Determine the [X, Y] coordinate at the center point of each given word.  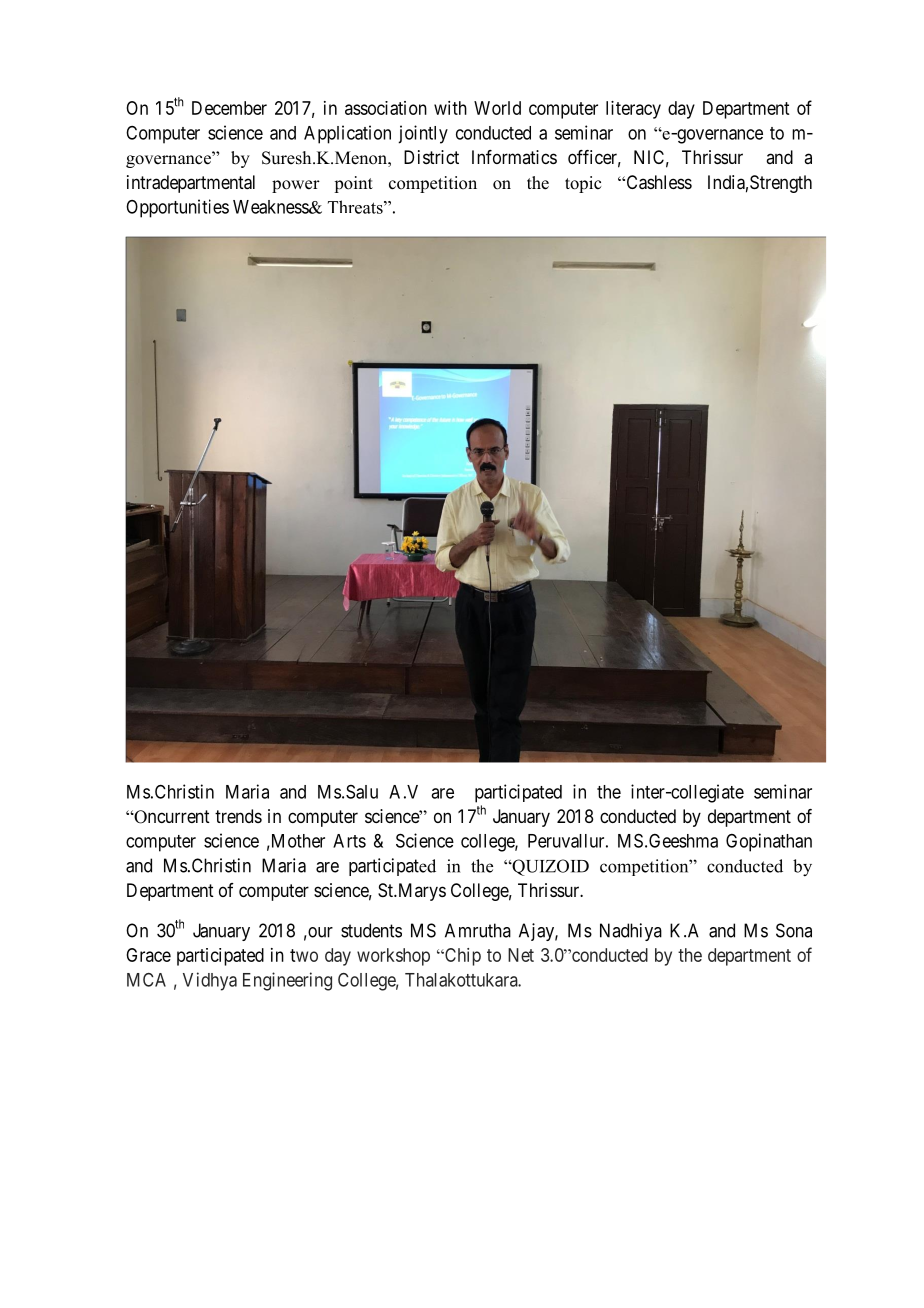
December [229, 108]
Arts [349, 841]
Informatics [514, 157]
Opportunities [177, 208]
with [450, 108]
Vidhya [210, 981]
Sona [794, 930]
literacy [633, 110]
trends [238, 816]
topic [583, 184]
